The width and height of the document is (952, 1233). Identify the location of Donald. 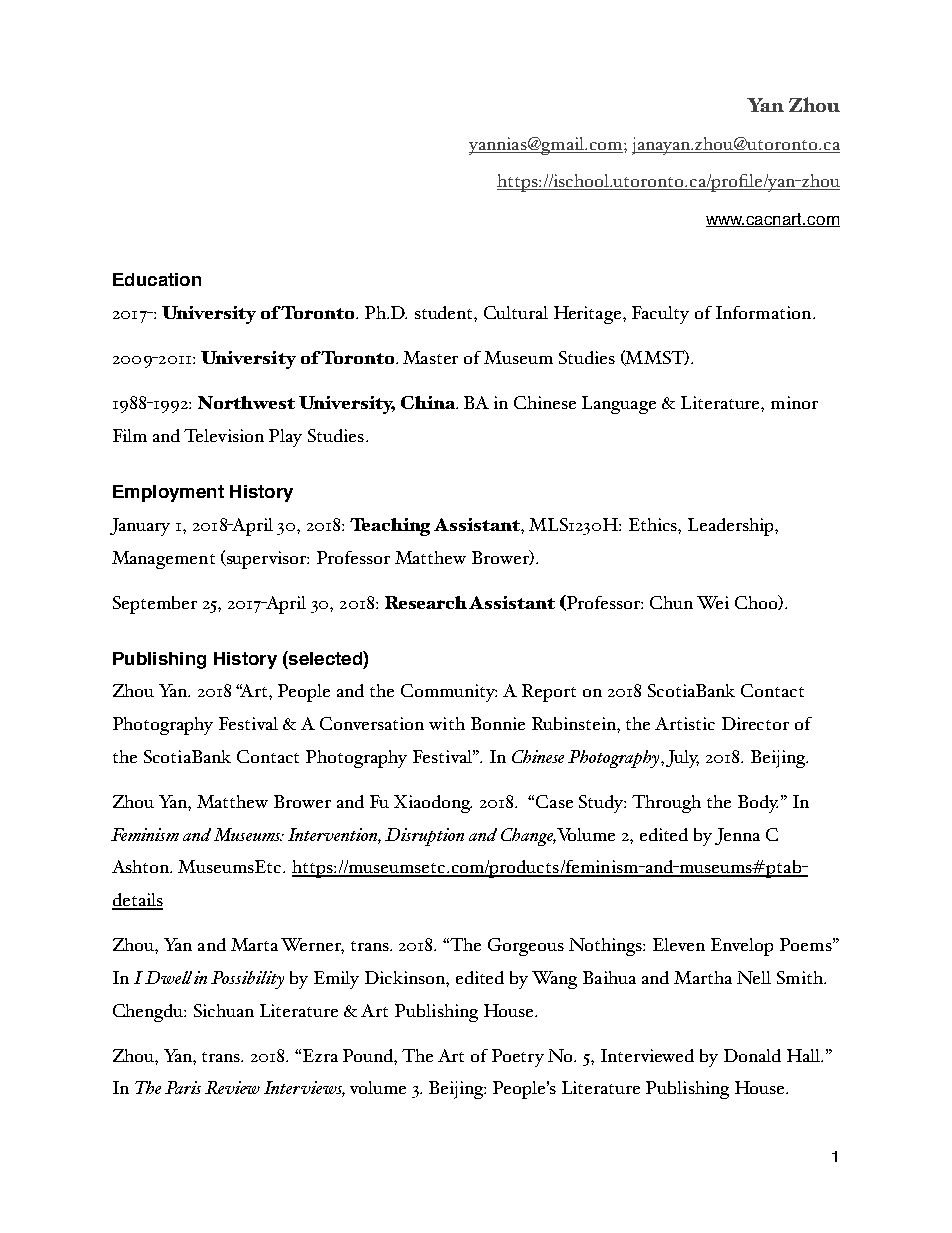
(752, 1055).
